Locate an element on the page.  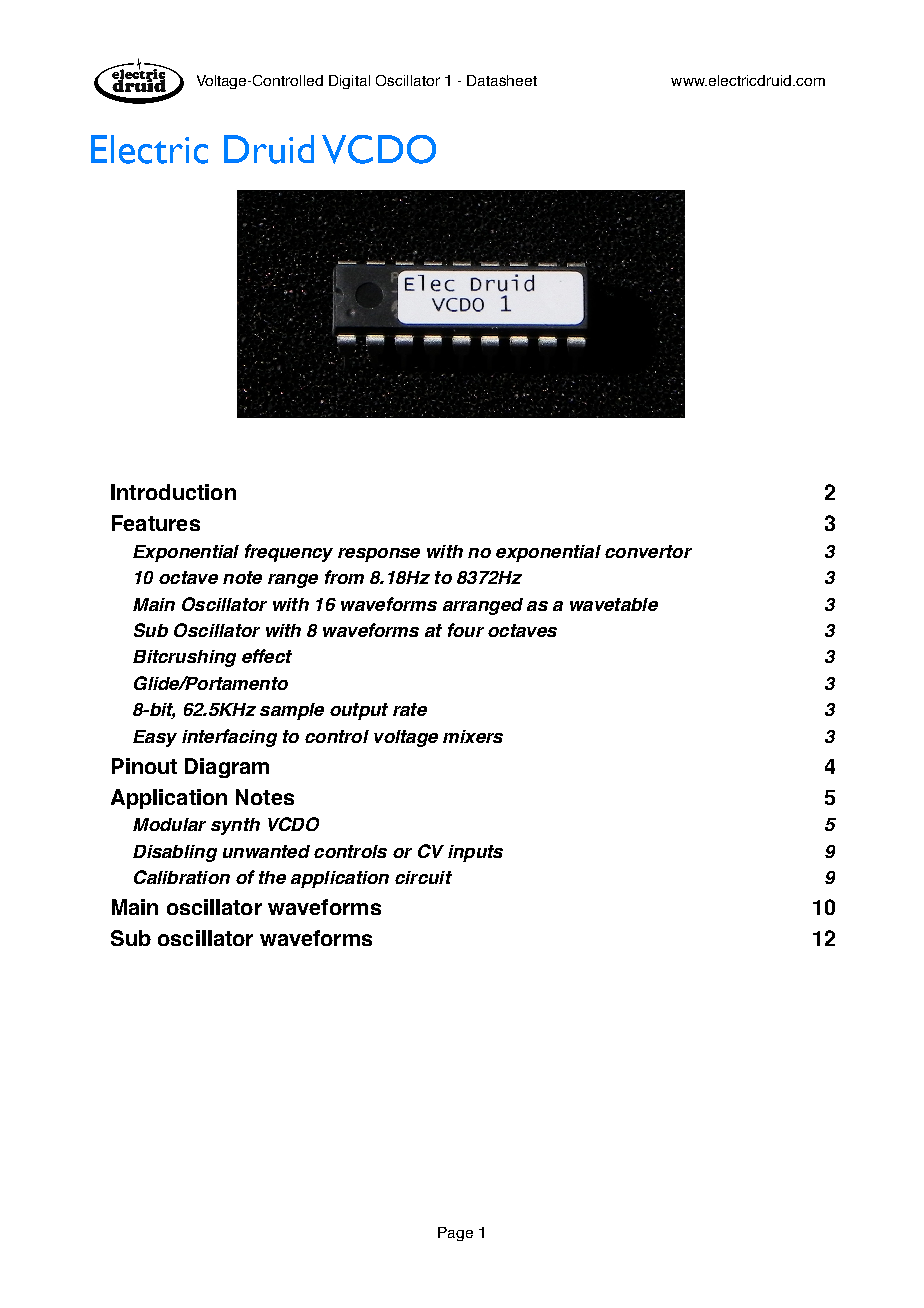
response is located at coordinates (379, 555).
